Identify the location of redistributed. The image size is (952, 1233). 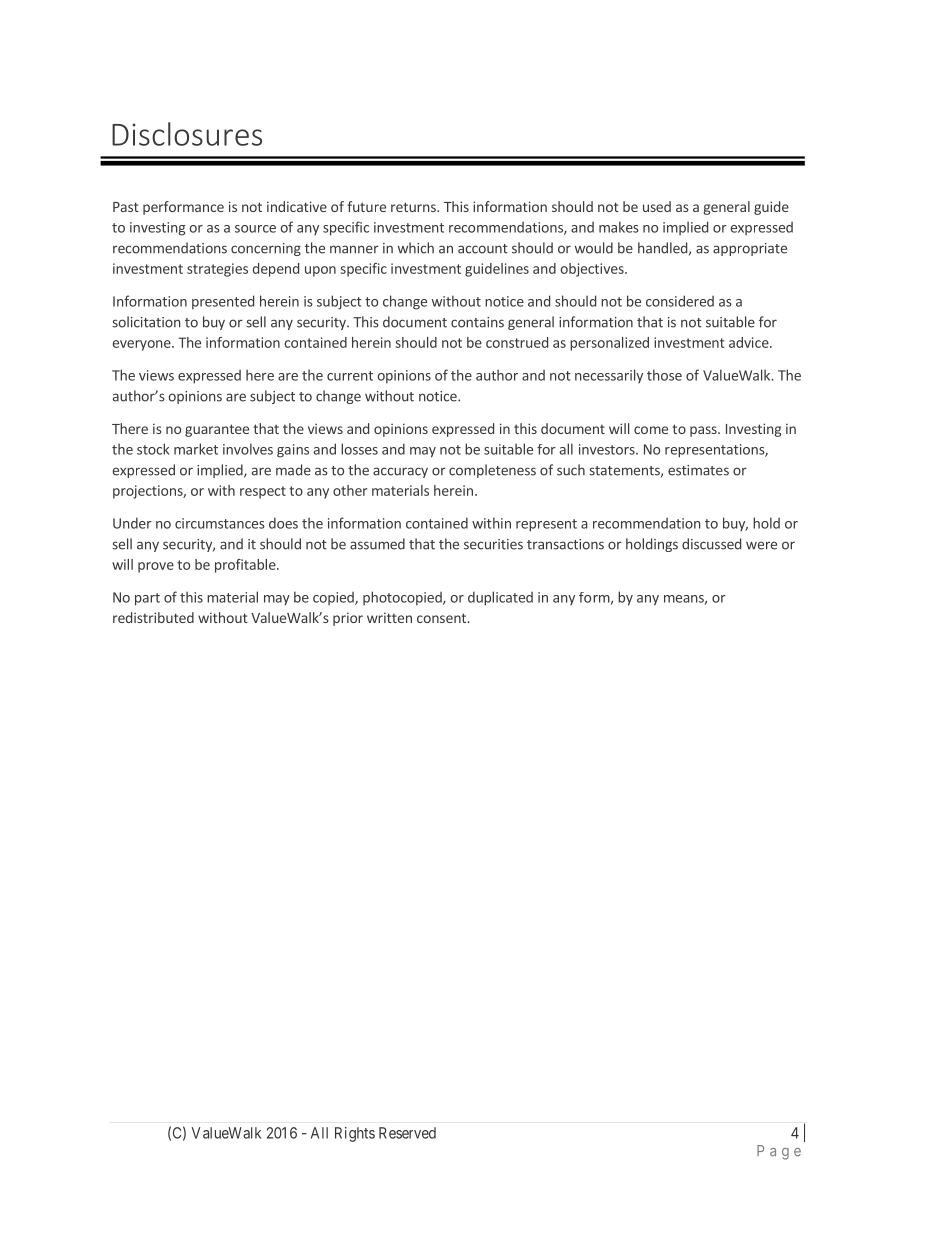
(153, 617).
